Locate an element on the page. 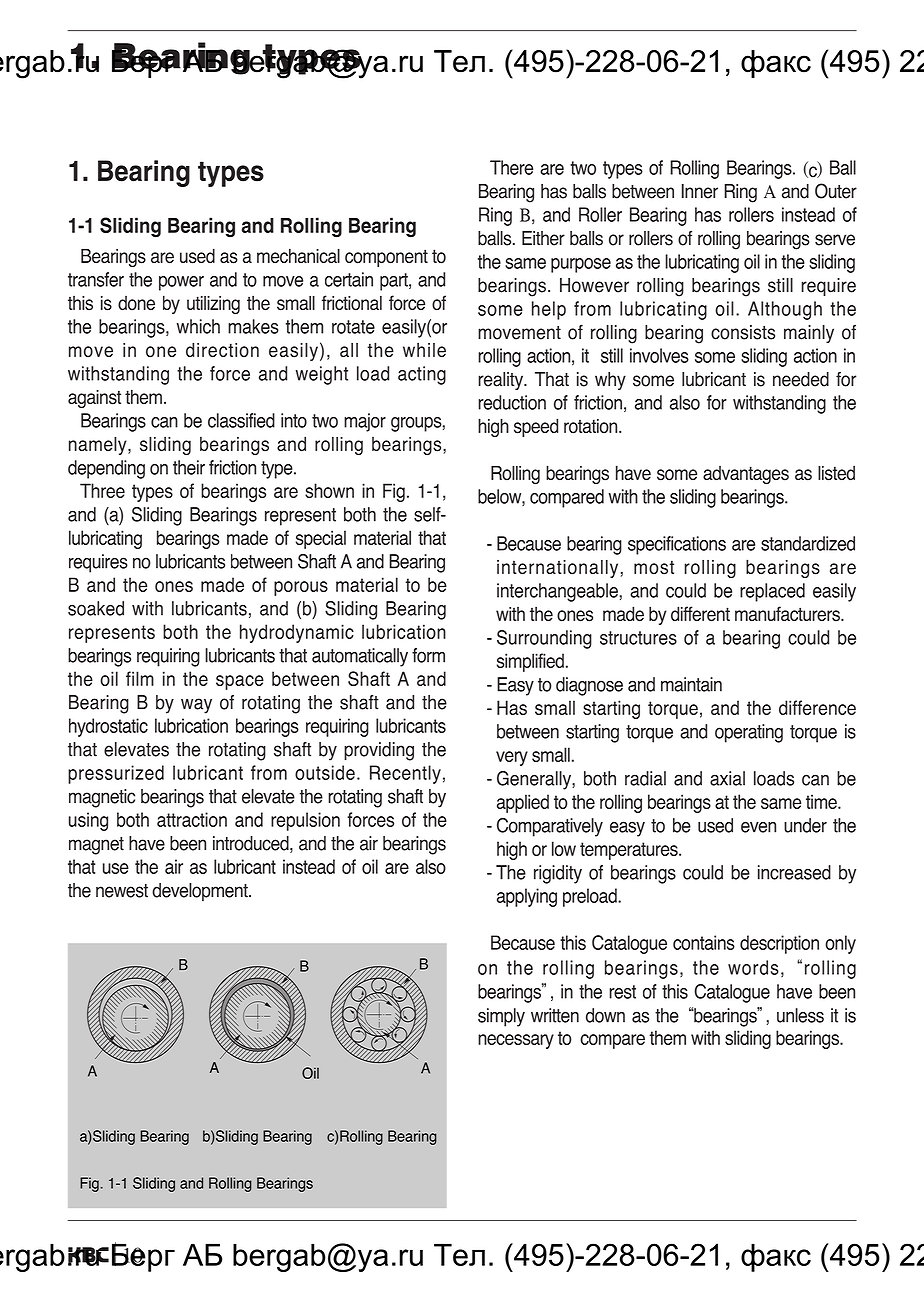  power is located at coordinates (181, 283).
